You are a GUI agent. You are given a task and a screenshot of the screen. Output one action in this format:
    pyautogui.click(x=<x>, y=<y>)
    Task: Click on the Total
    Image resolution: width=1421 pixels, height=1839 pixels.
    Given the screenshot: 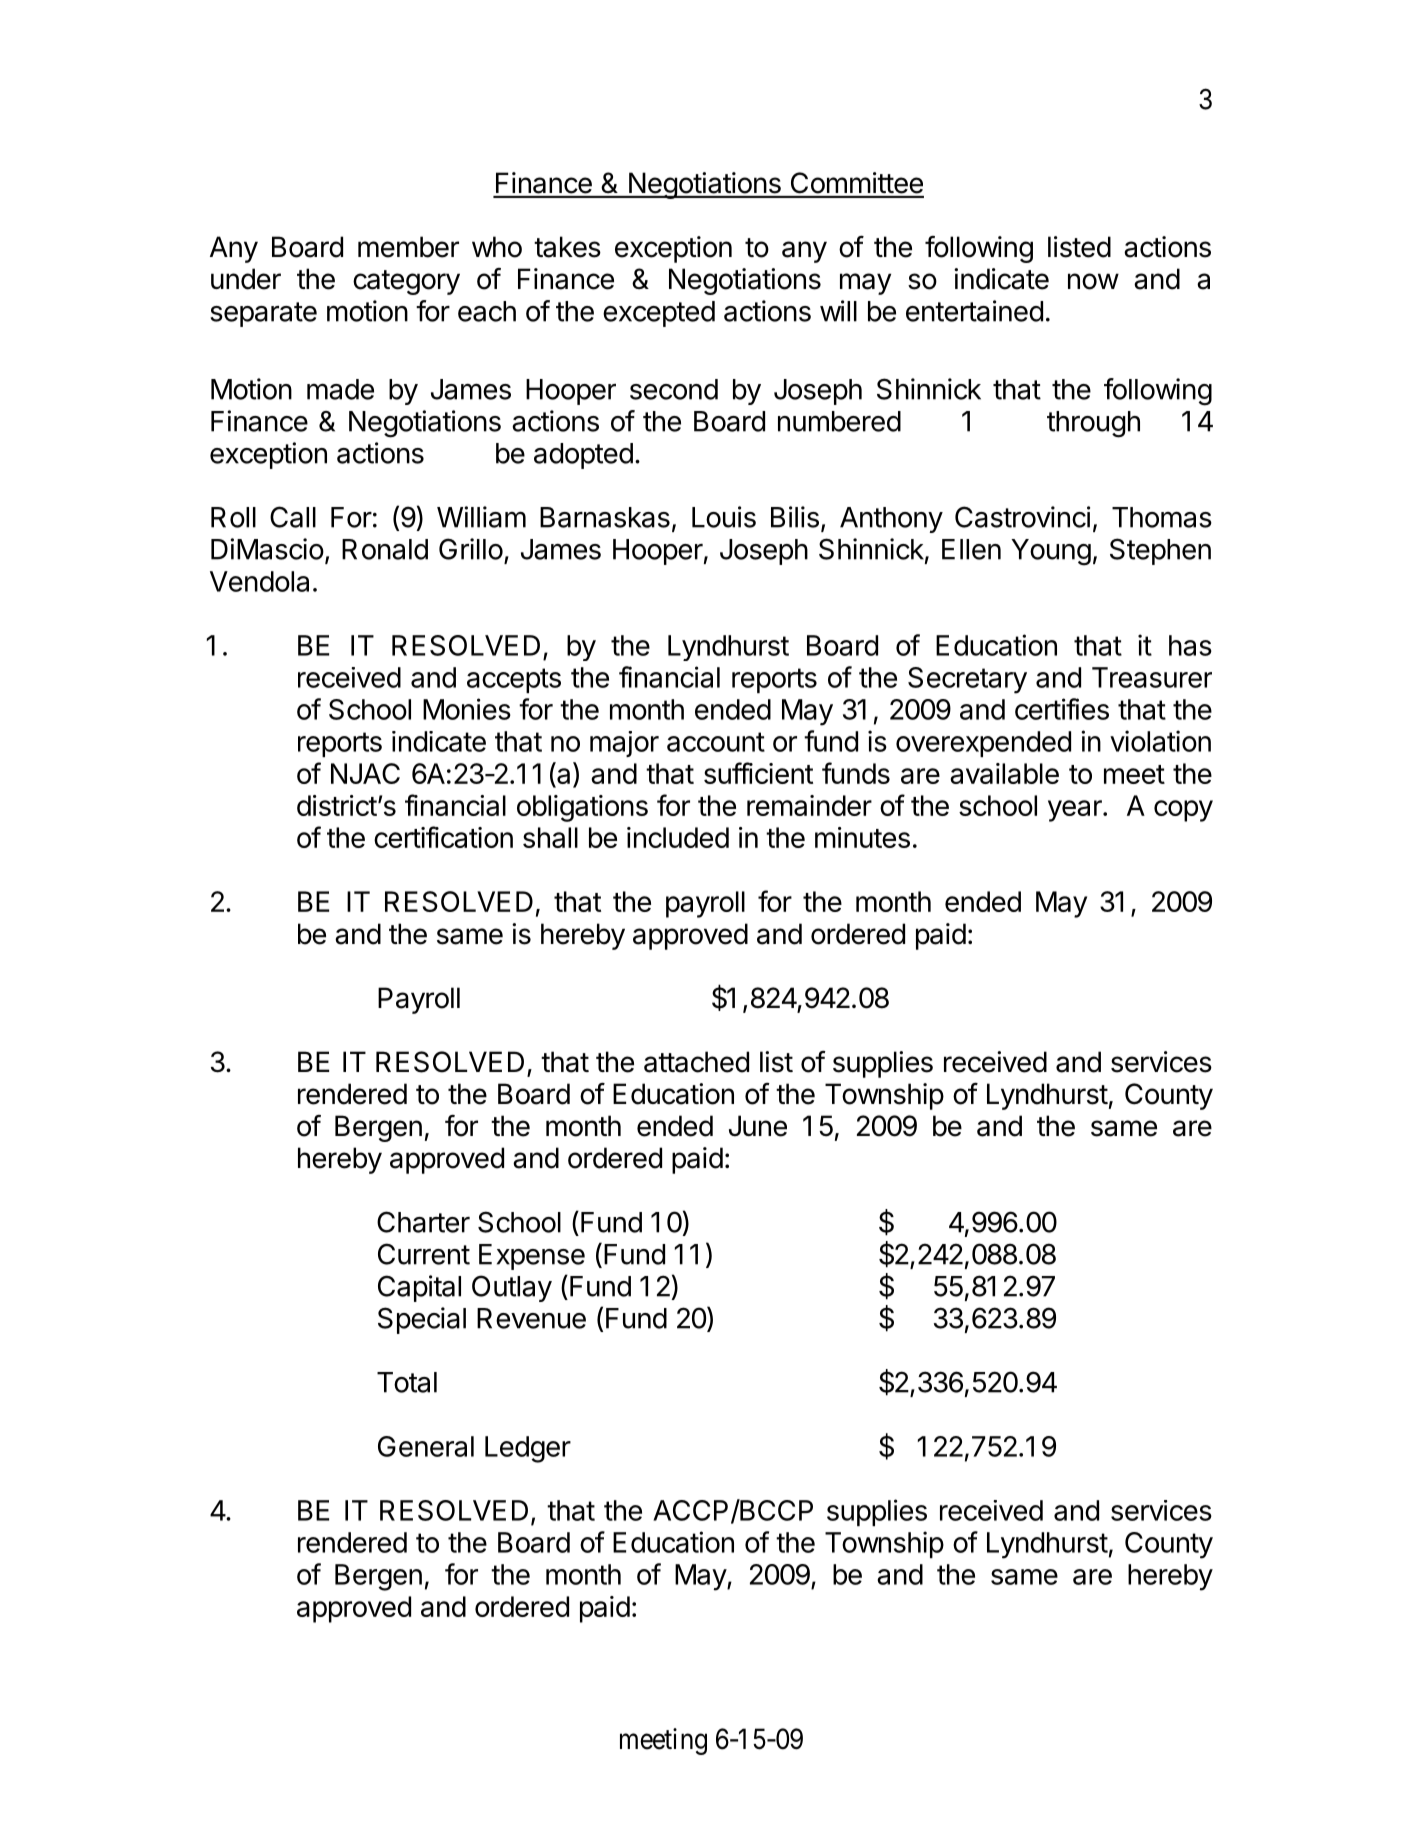 What is the action you would take?
    pyautogui.click(x=407, y=1382)
